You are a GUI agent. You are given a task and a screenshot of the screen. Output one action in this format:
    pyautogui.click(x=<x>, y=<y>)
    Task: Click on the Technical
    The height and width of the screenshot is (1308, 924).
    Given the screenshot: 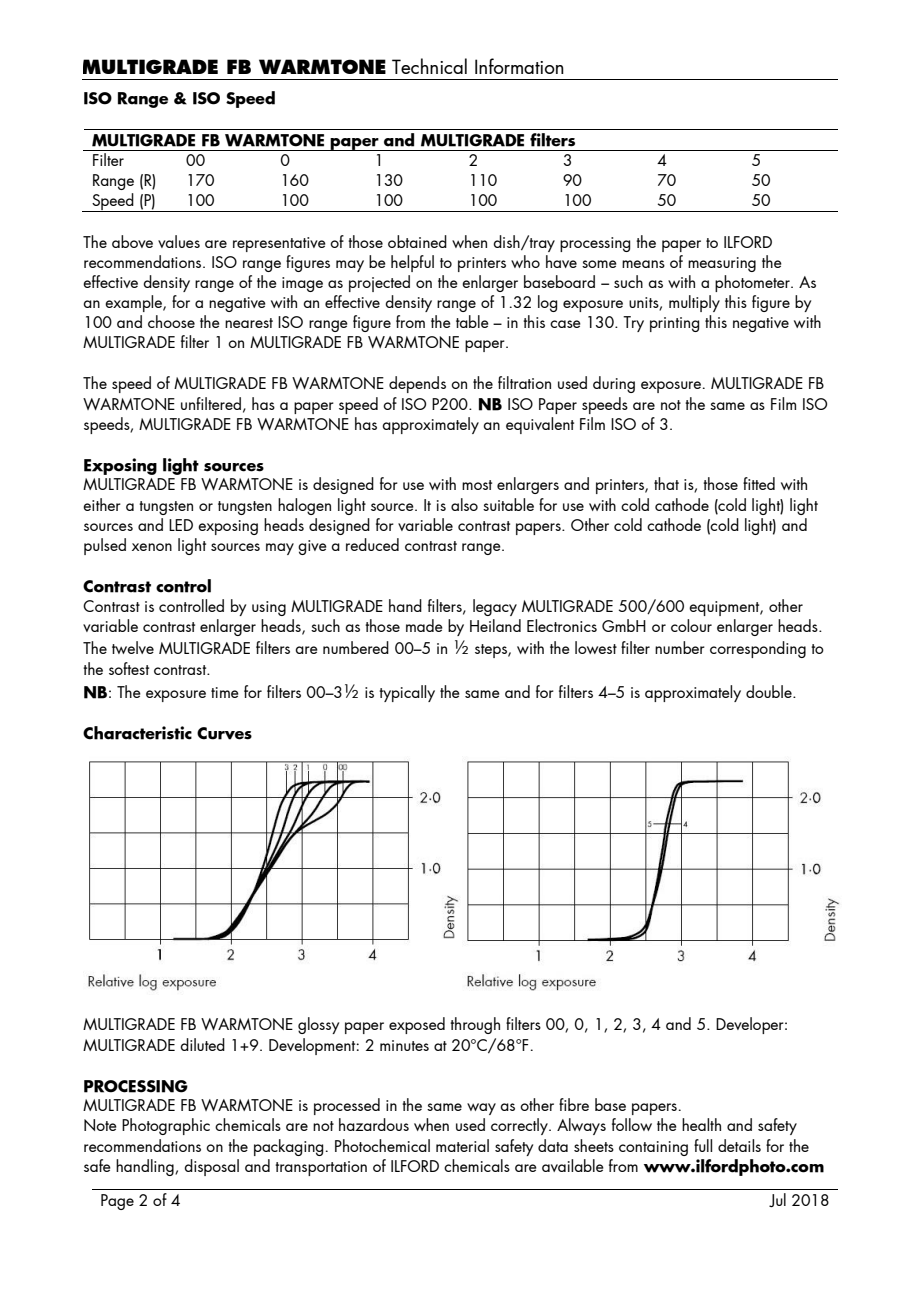 What is the action you would take?
    pyautogui.click(x=429, y=66)
